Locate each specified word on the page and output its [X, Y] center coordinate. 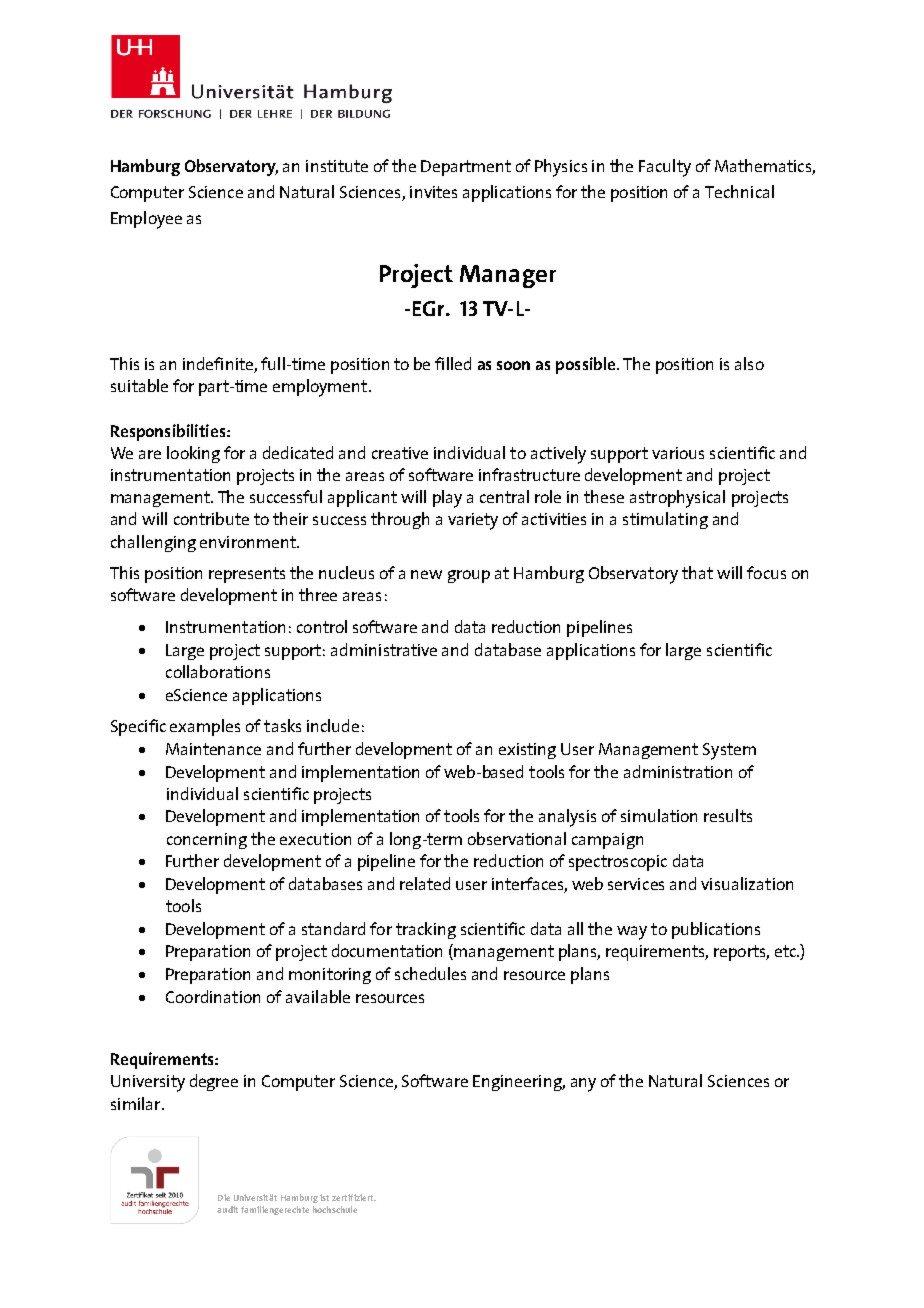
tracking [426, 930]
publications [716, 930]
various [678, 453]
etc [787, 951]
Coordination [213, 996]
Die [224, 1197]
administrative [384, 649]
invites [433, 192]
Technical [739, 191]
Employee [146, 220]
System [729, 751]
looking [193, 454]
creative [400, 453]
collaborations [218, 671]
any [583, 1085]
